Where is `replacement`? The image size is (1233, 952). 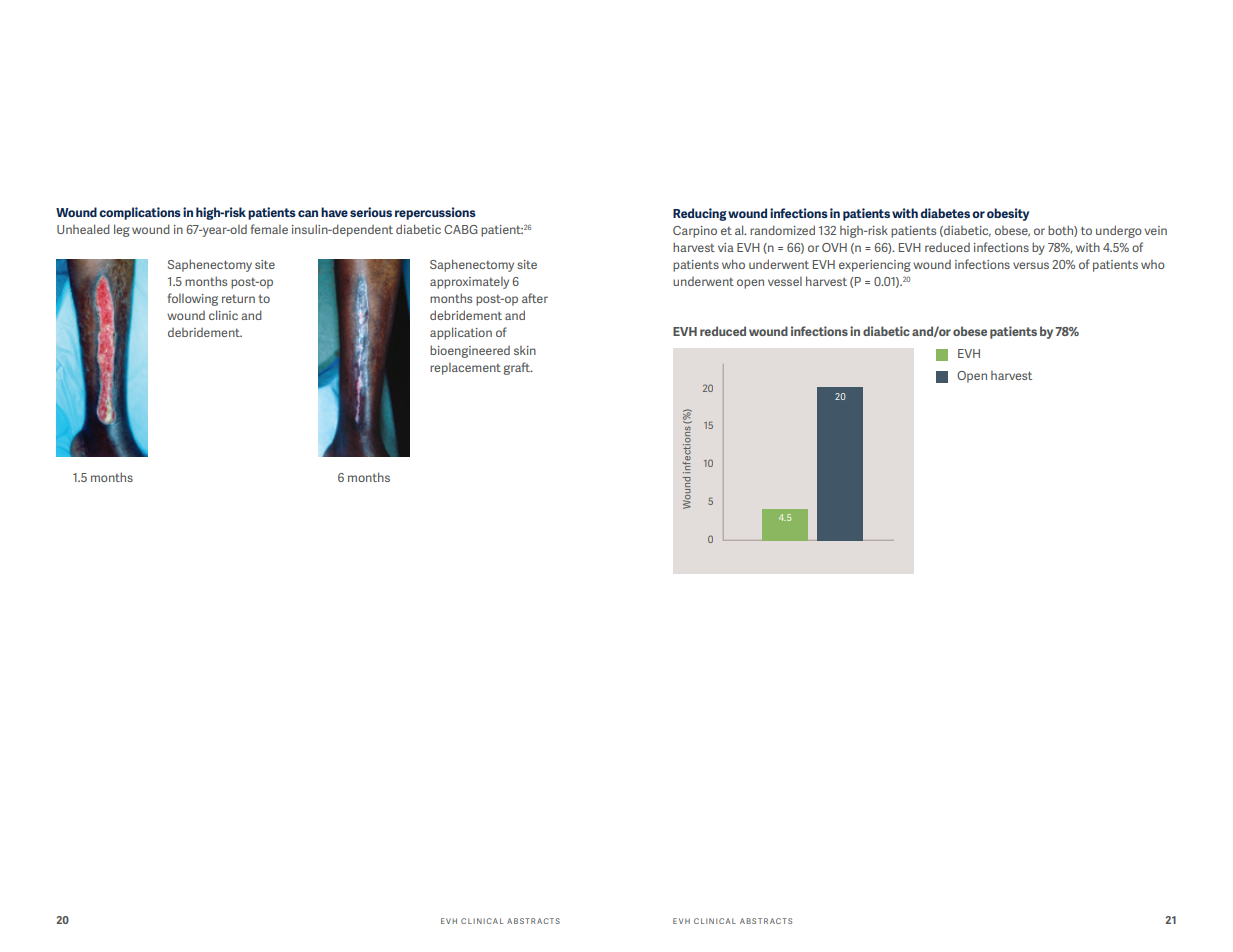 replacement is located at coordinates (465, 368).
